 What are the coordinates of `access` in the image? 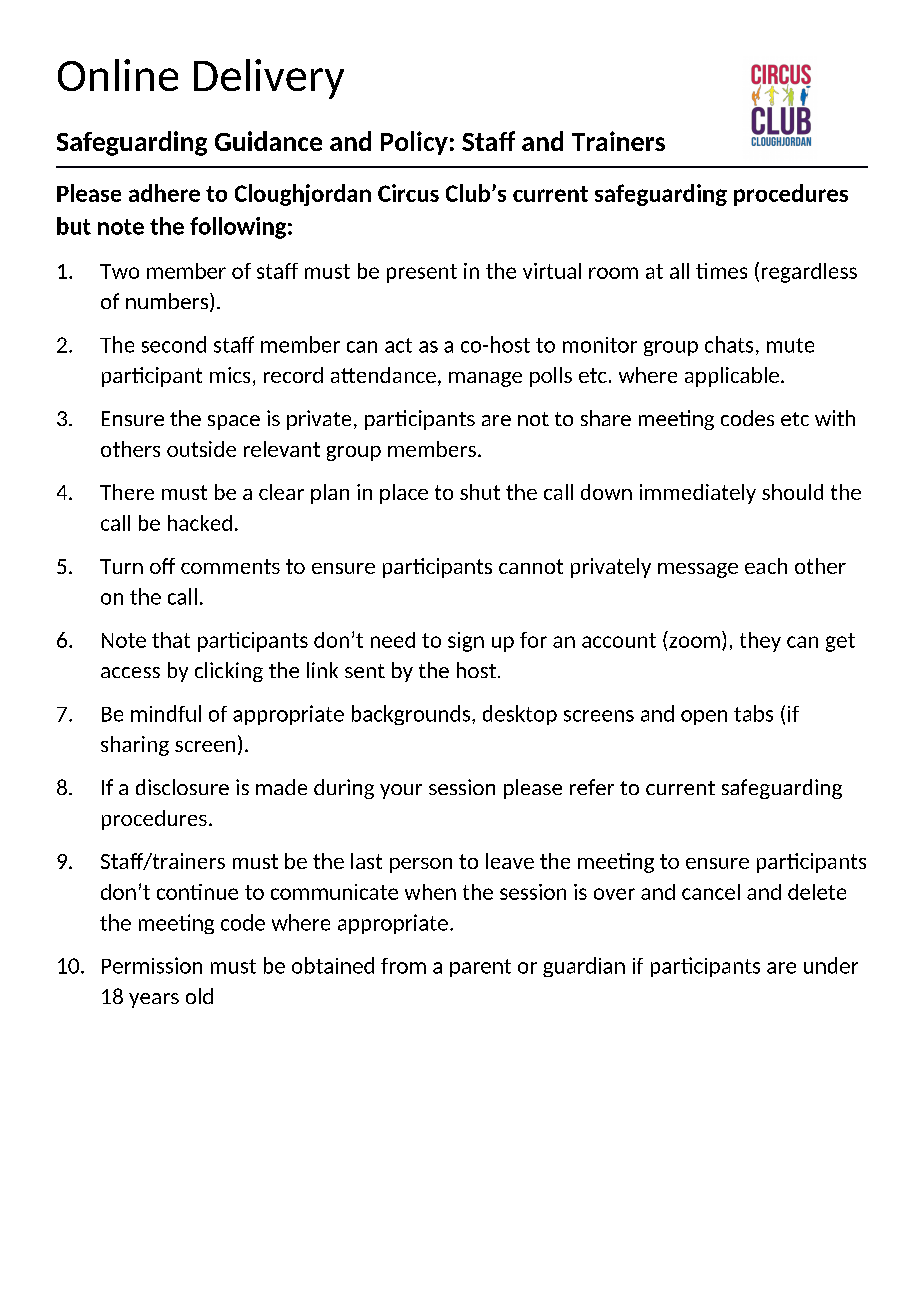 It's located at (130, 672).
